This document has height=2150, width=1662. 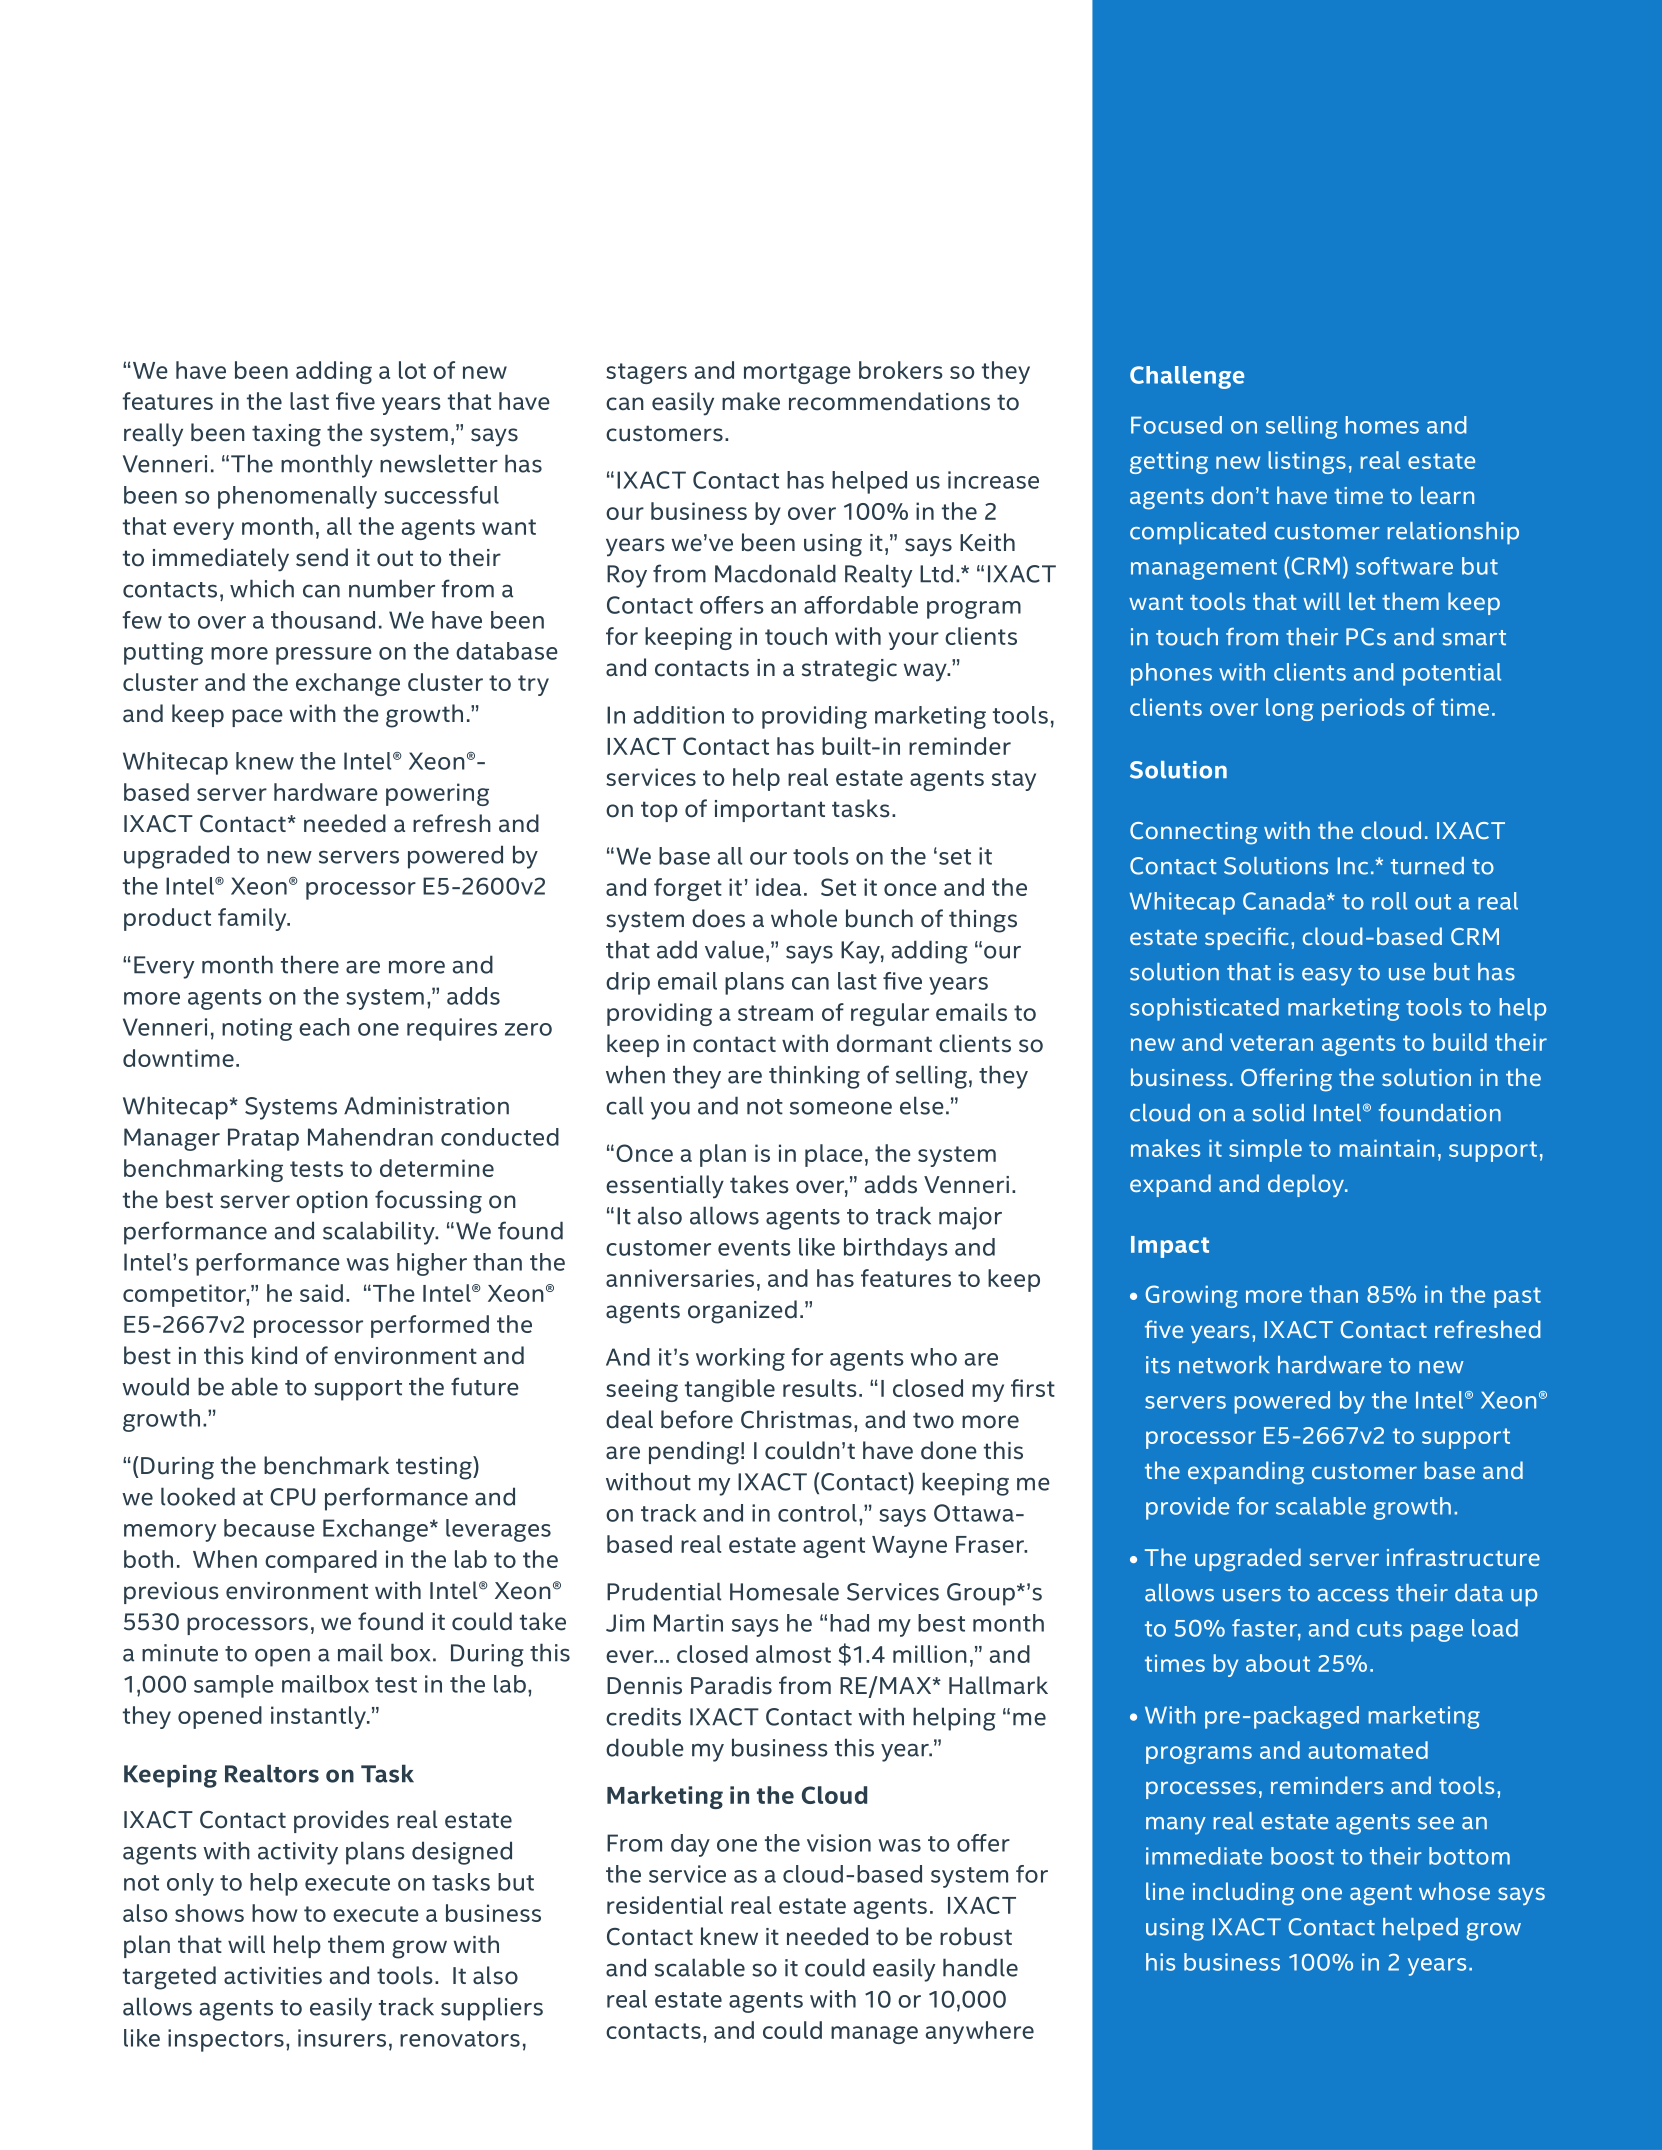 I want to click on access, so click(x=1353, y=1595).
